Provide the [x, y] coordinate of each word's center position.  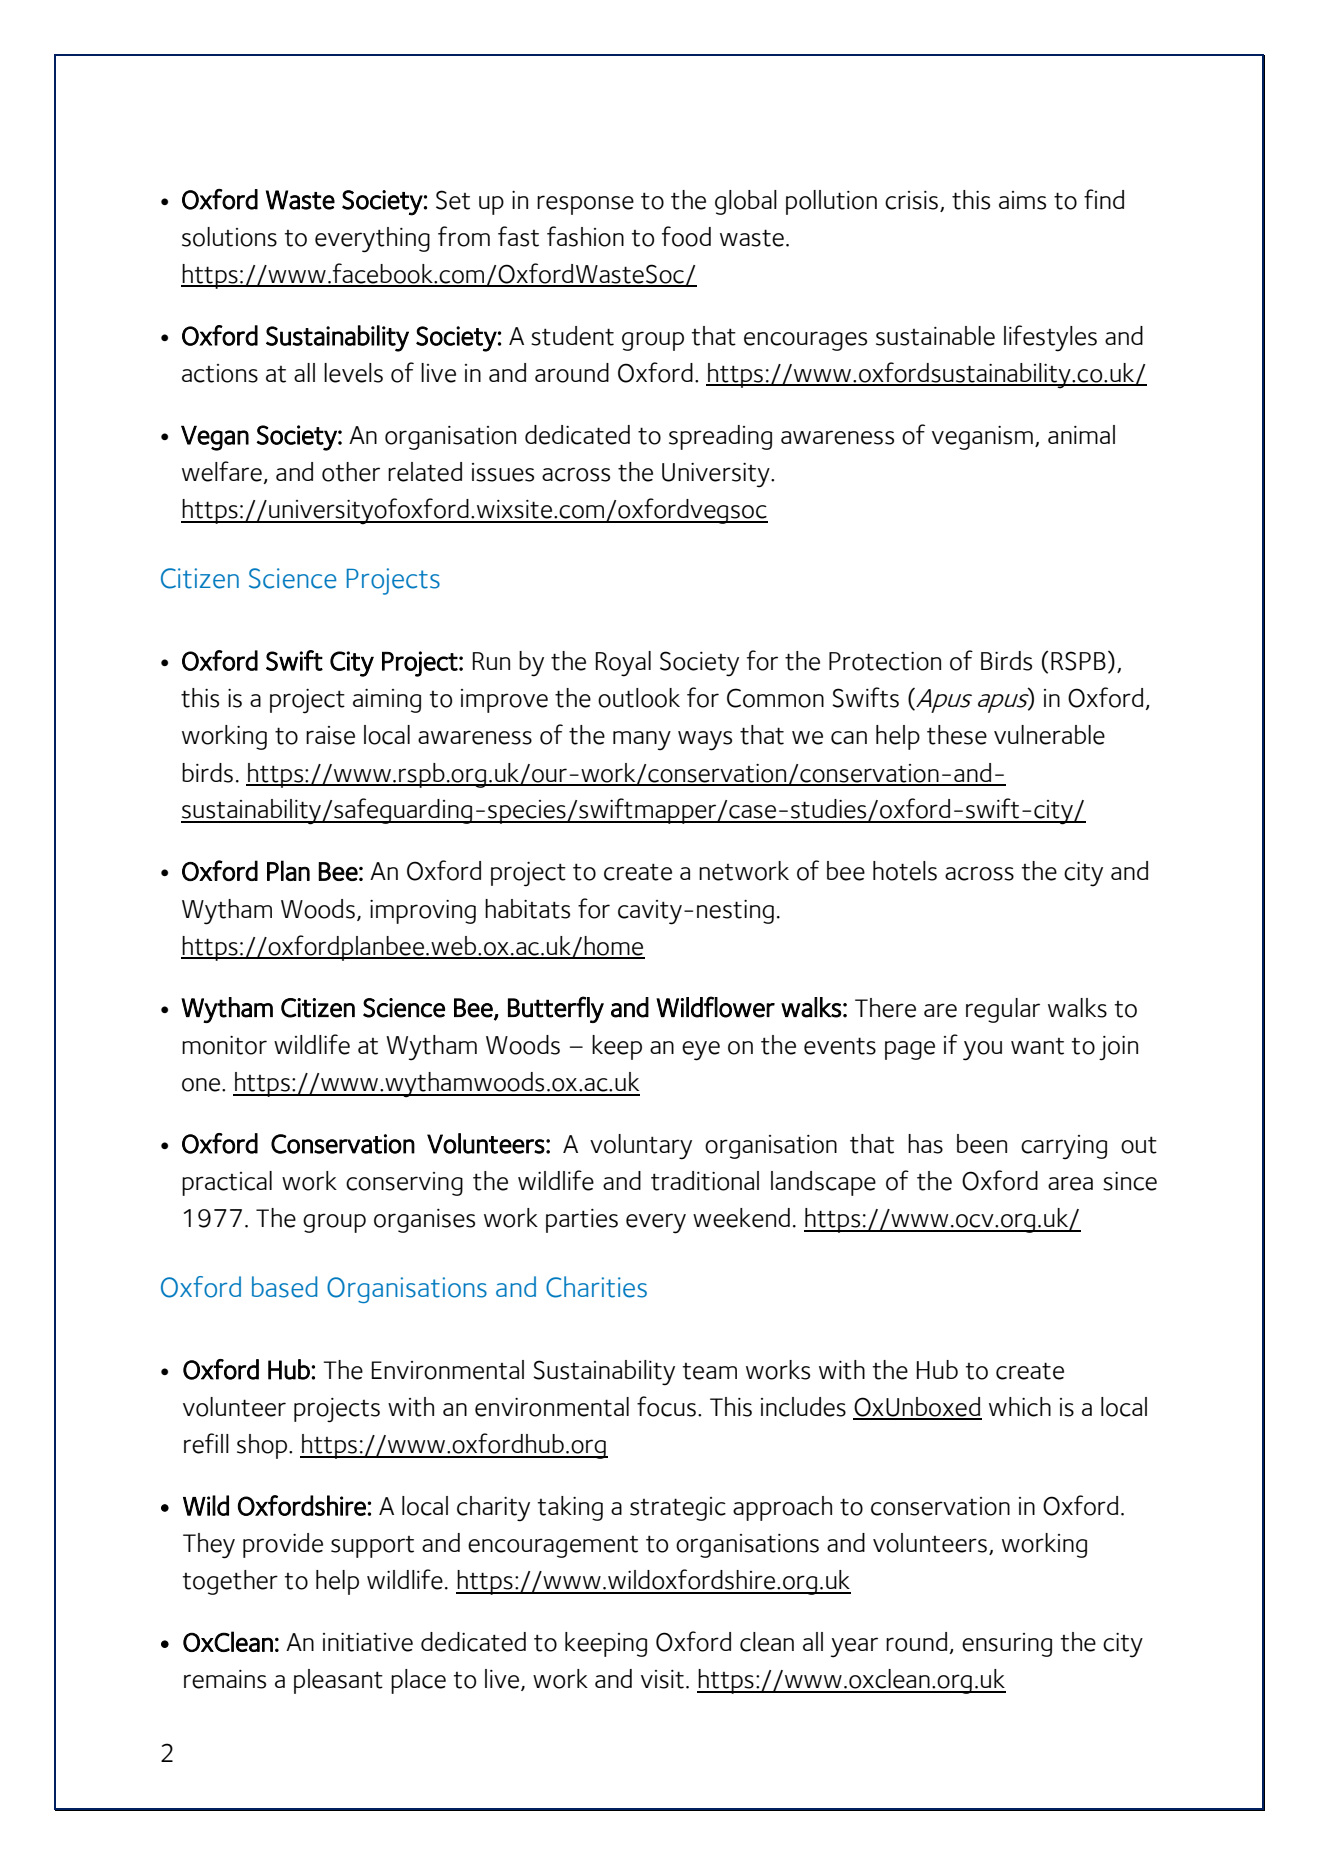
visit [662, 1679]
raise [330, 735]
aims [1022, 200]
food [686, 236]
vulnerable [1049, 735]
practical [227, 1183]
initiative [368, 1642]
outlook [639, 698]
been [982, 1144]
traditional [705, 1181]
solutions [229, 237]
